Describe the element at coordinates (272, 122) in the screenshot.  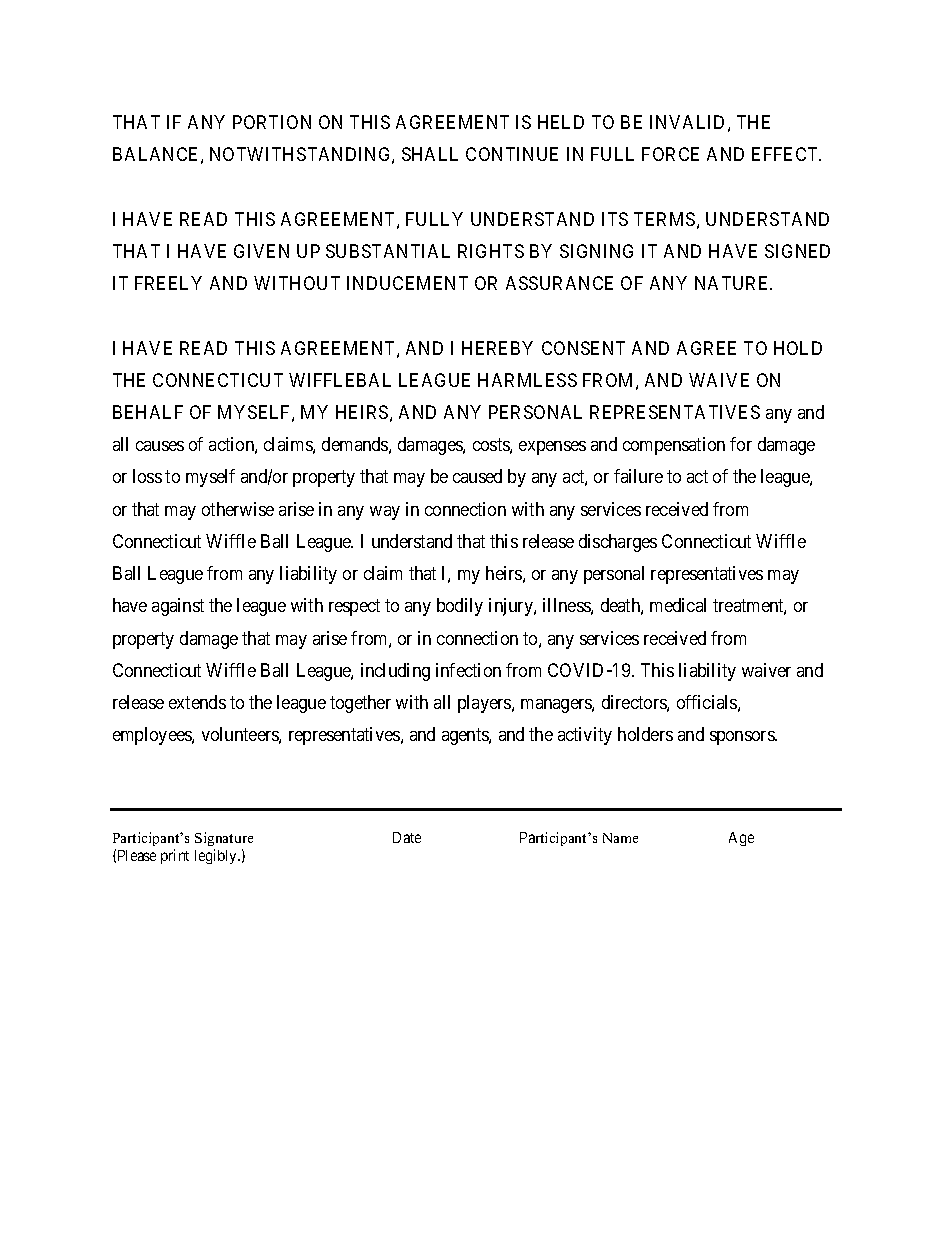
I see `PORTION` at that location.
